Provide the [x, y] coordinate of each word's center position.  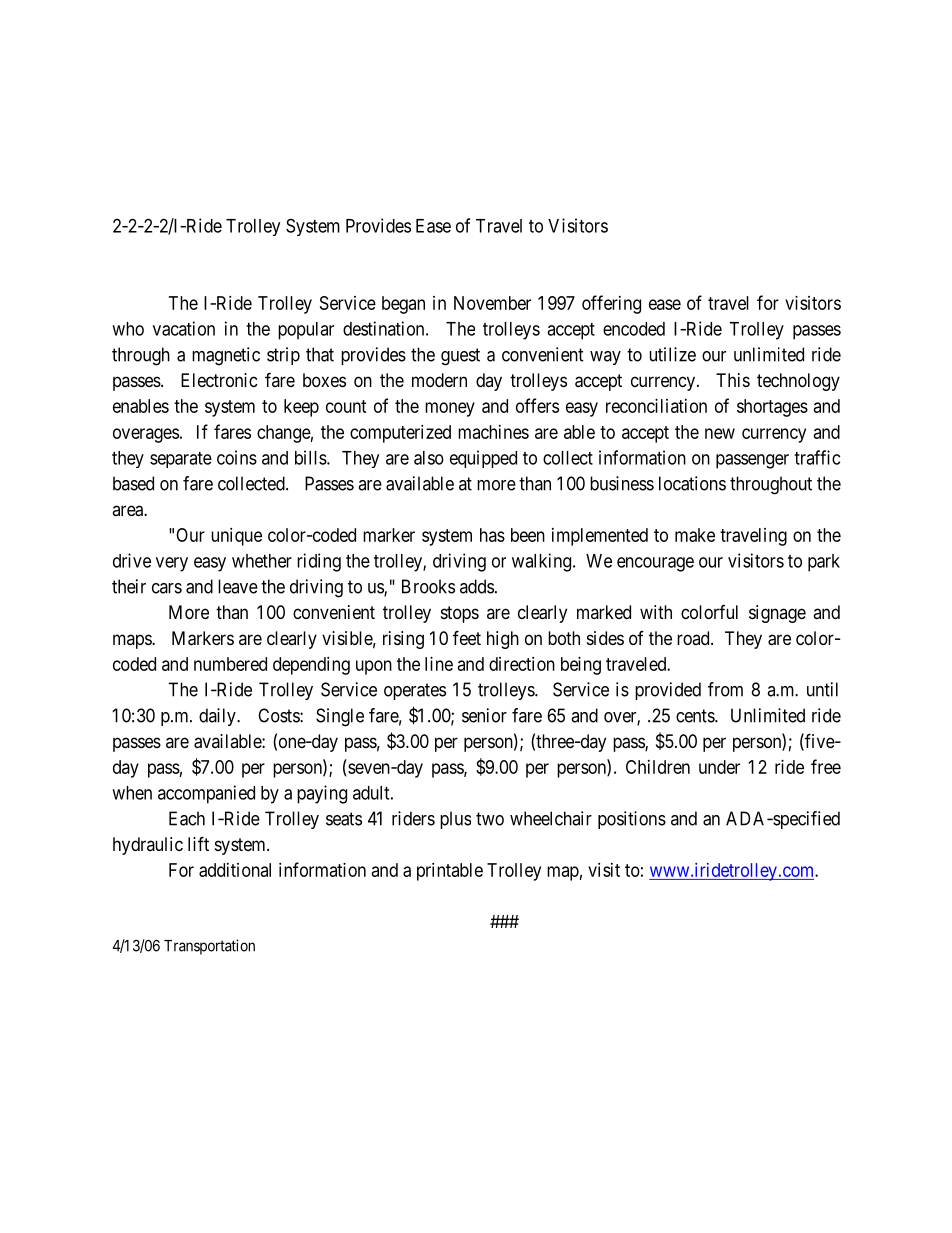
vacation [184, 328]
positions [632, 820]
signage [777, 614]
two [490, 819]
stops [460, 614]
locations [692, 483]
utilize [672, 354]
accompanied [206, 794]
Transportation [209, 947]
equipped [483, 459]
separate [181, 460]
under [719, 767]
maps [133, 641]
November [492, 303]
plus [455, 820]
